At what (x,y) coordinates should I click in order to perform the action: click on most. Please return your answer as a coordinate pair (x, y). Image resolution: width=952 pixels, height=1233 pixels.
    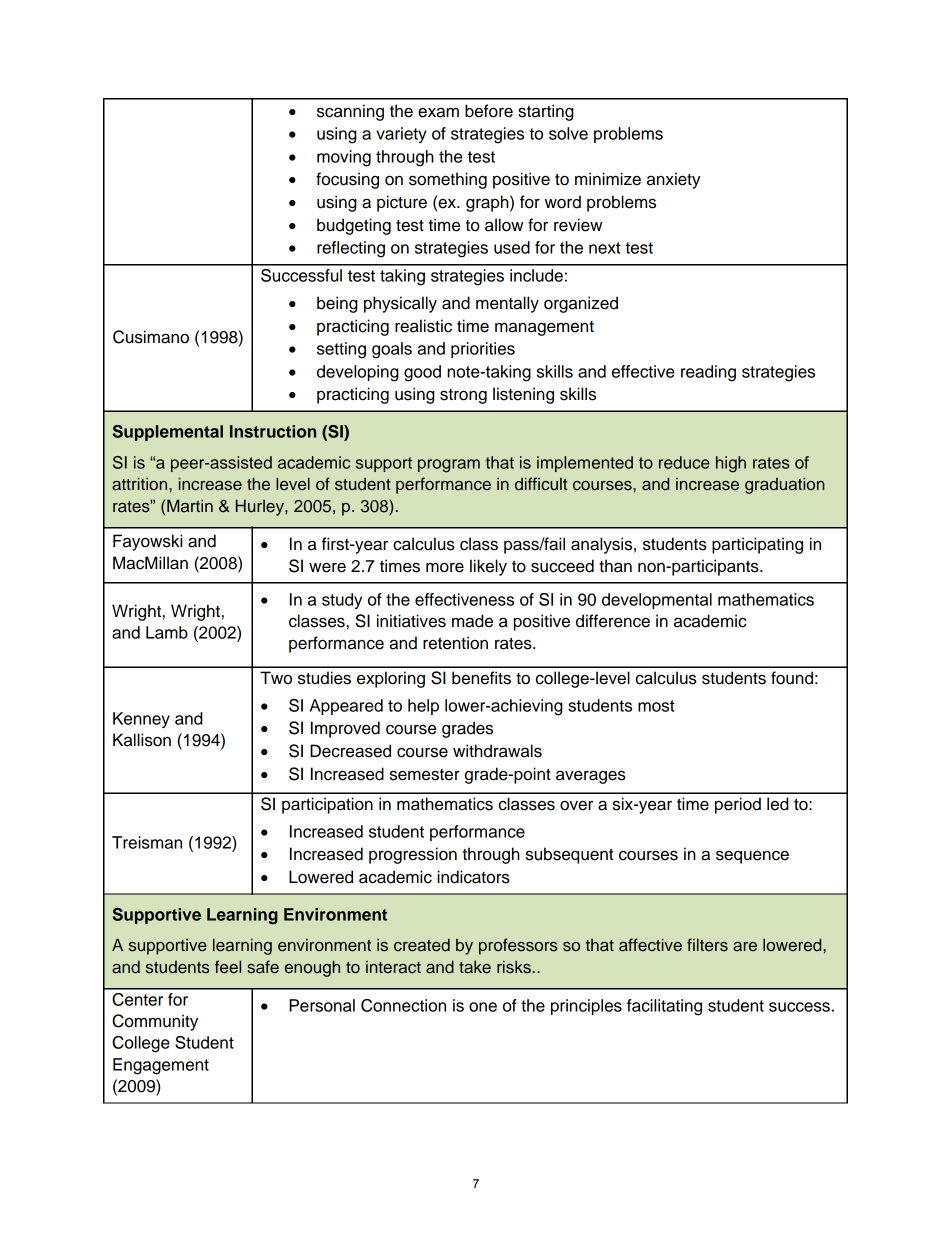
    Looking at the image, I should click on (656, 706).
